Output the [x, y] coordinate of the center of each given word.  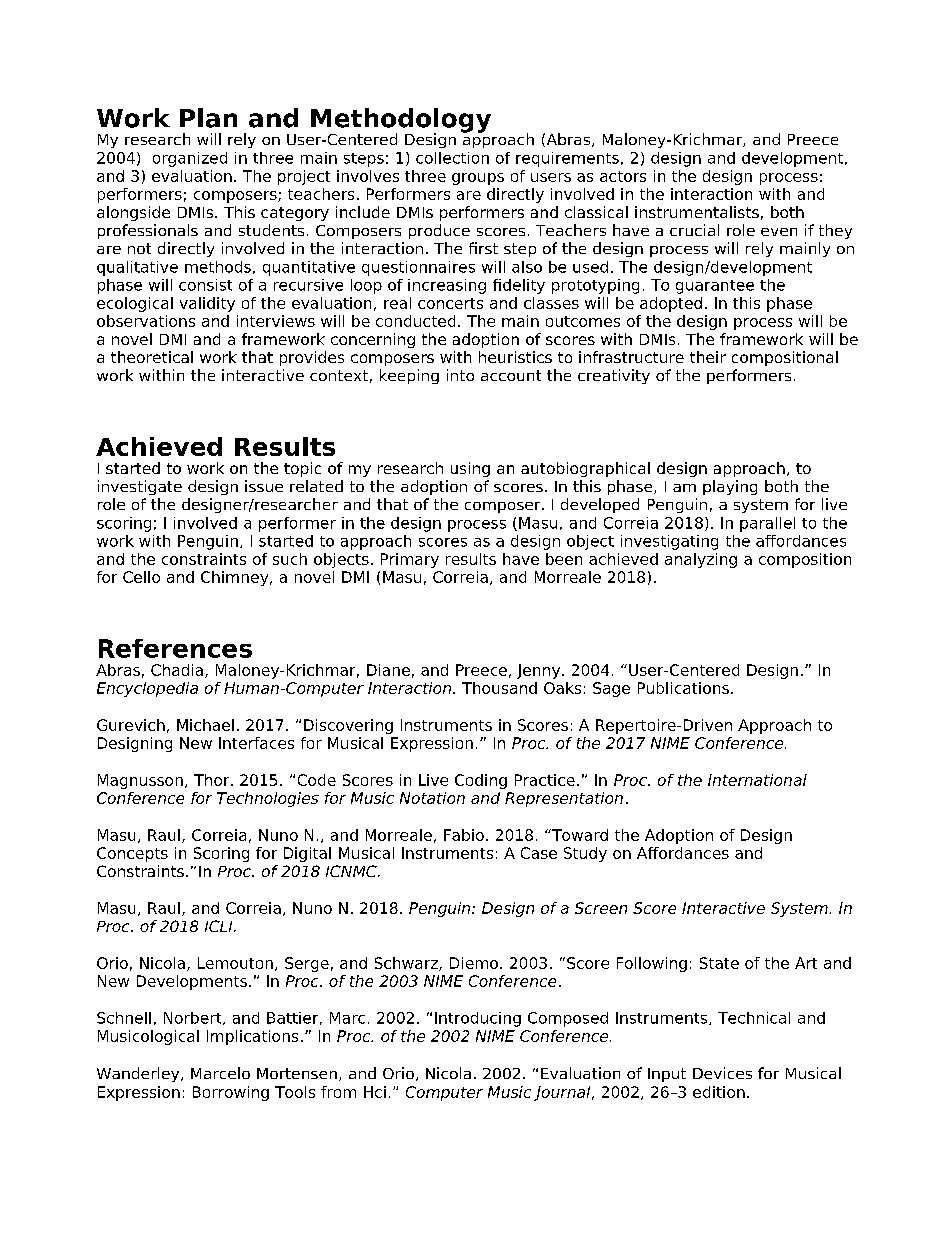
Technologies [268, 799]
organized [190, 159]
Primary [410, 560]
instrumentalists [697, 212]
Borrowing [231, 1093]
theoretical [152, 357]
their [708, 357]
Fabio [464, 835]
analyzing [701, 560]
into [460, 375]
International [757, 780]
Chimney [236, 578]
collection [452, 158]
